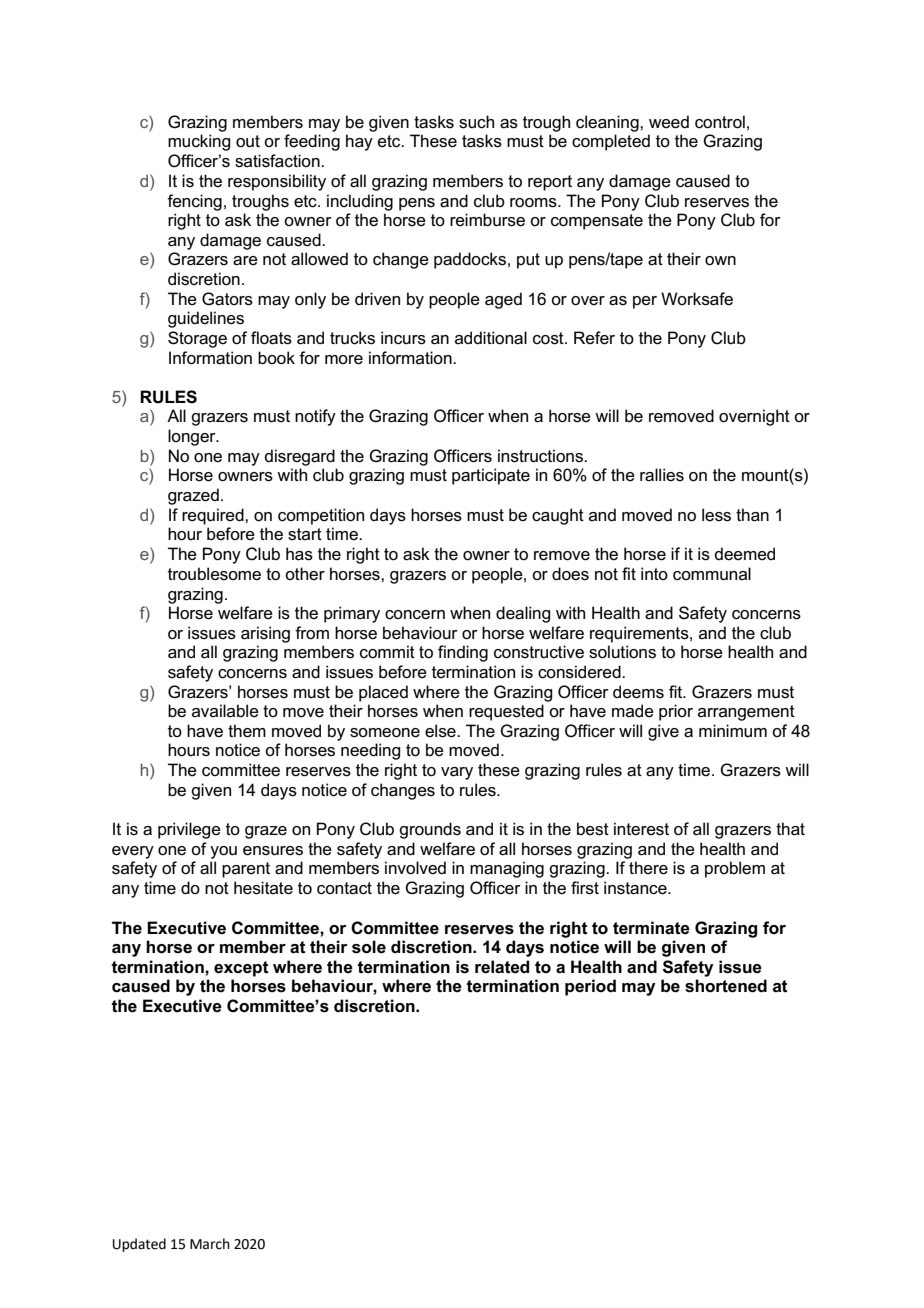 The width and height of the image is (924, 1308). What do you see at coordinates (463, 653) in the image?
I see `finding` at bounding box center [463, 653].
